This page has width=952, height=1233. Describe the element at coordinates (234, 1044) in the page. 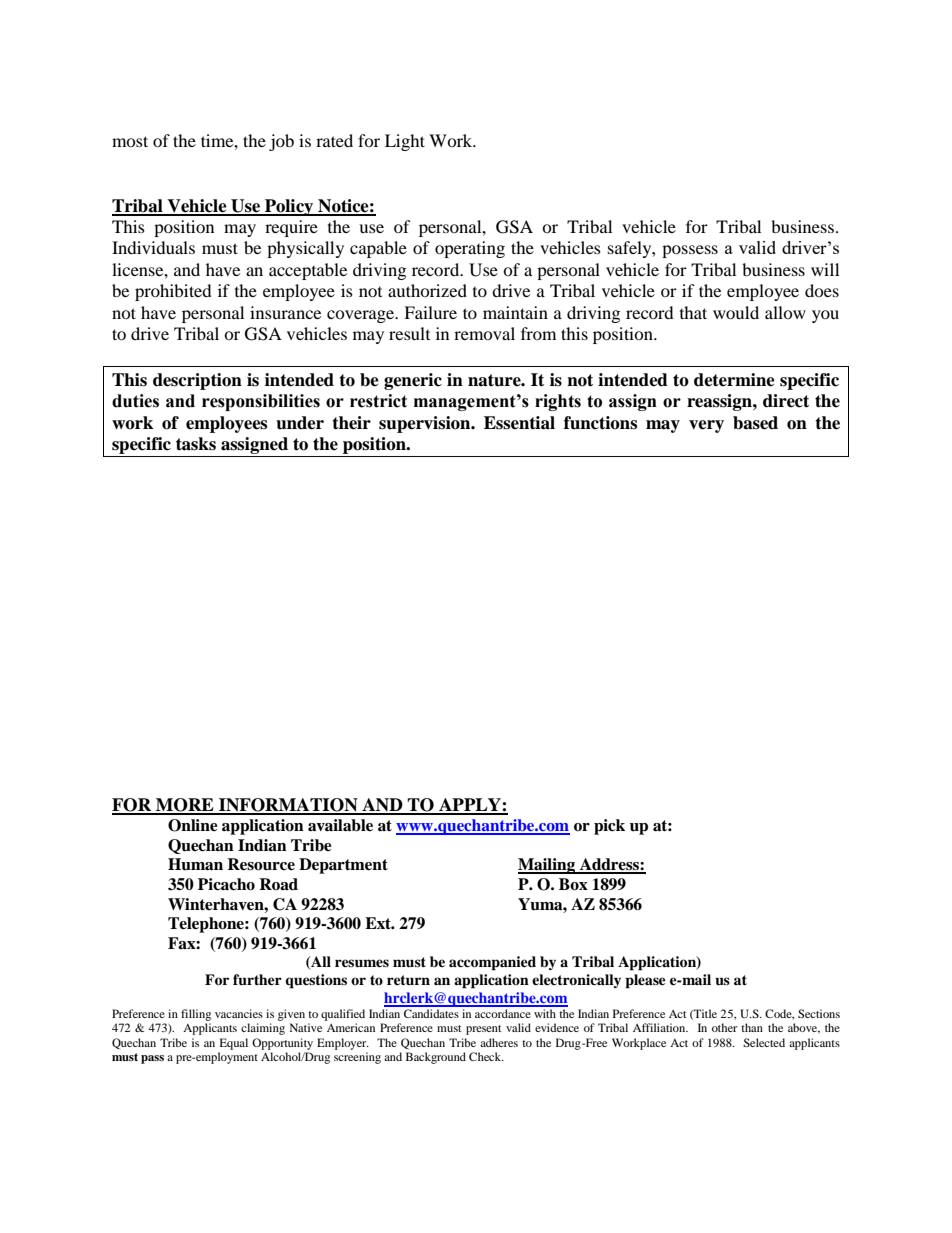

I see `Equal` at that location.
